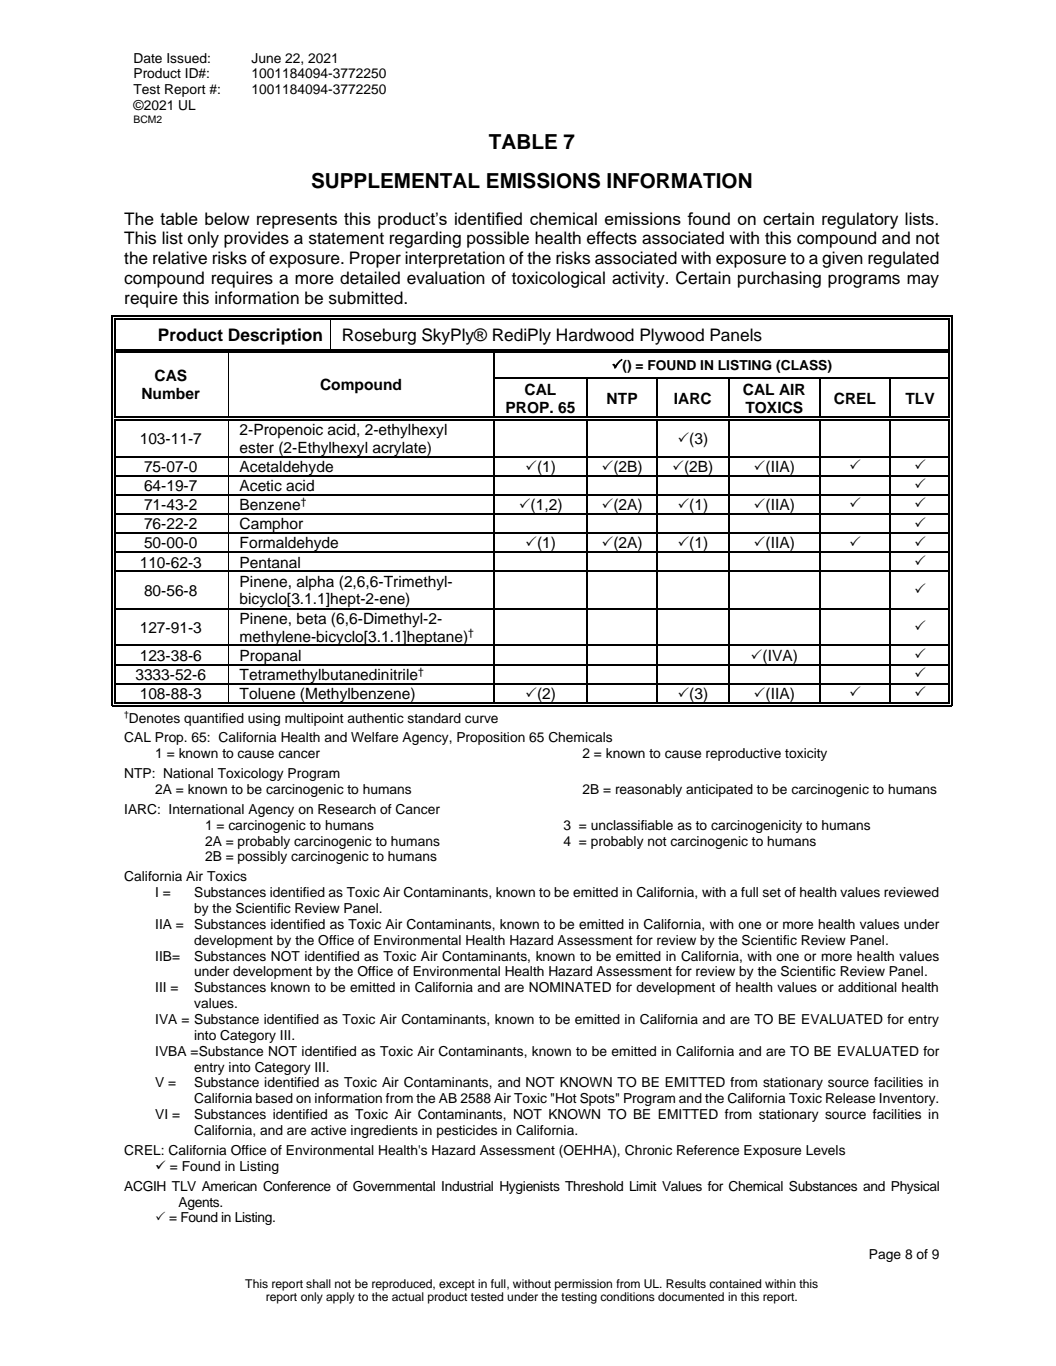 This screenshot has height=1366, width=1056. I want to click on Number, so click(171, 393).
